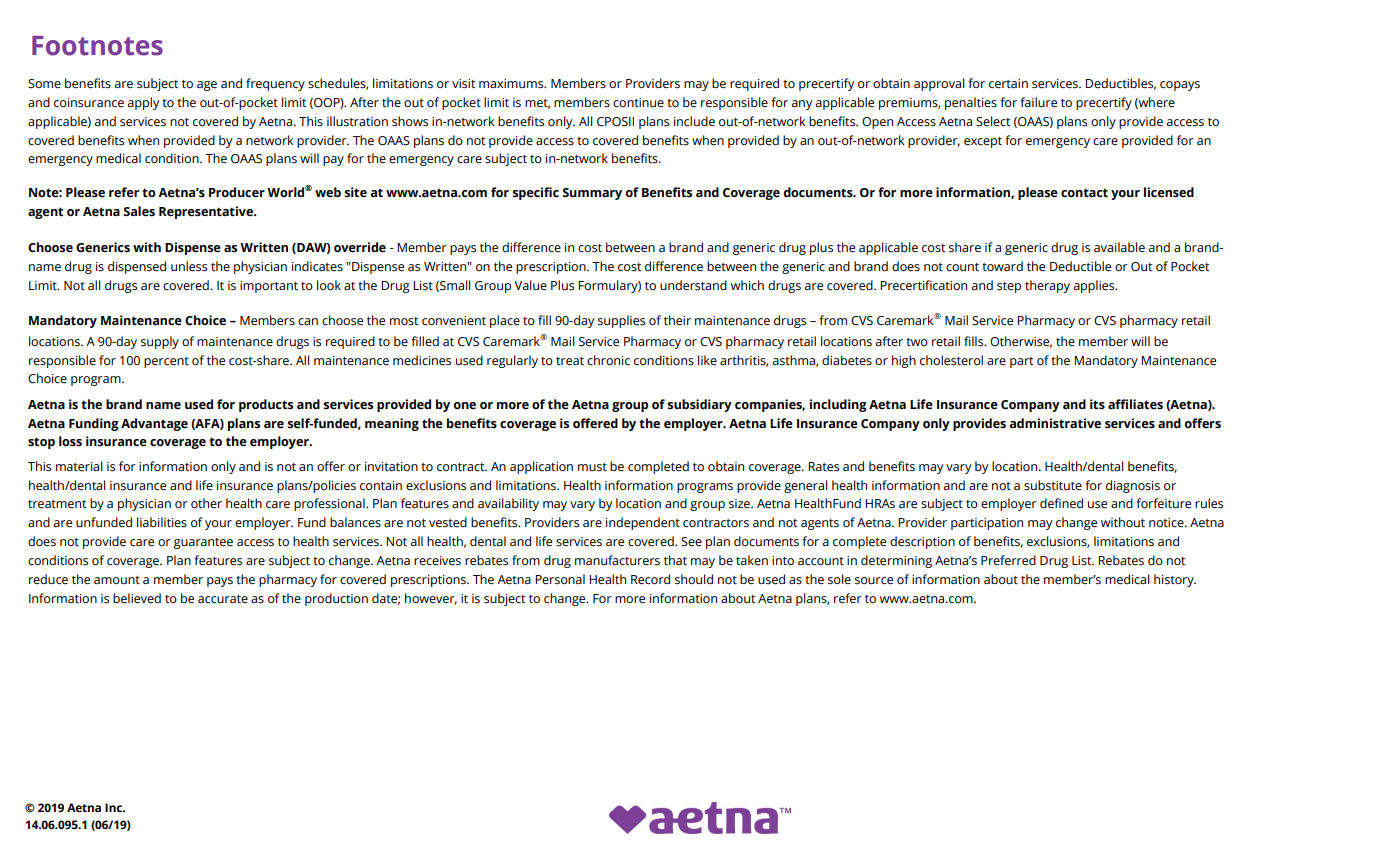 The image size is (1400, 850). I want to click on continue, so click(638, 103).
